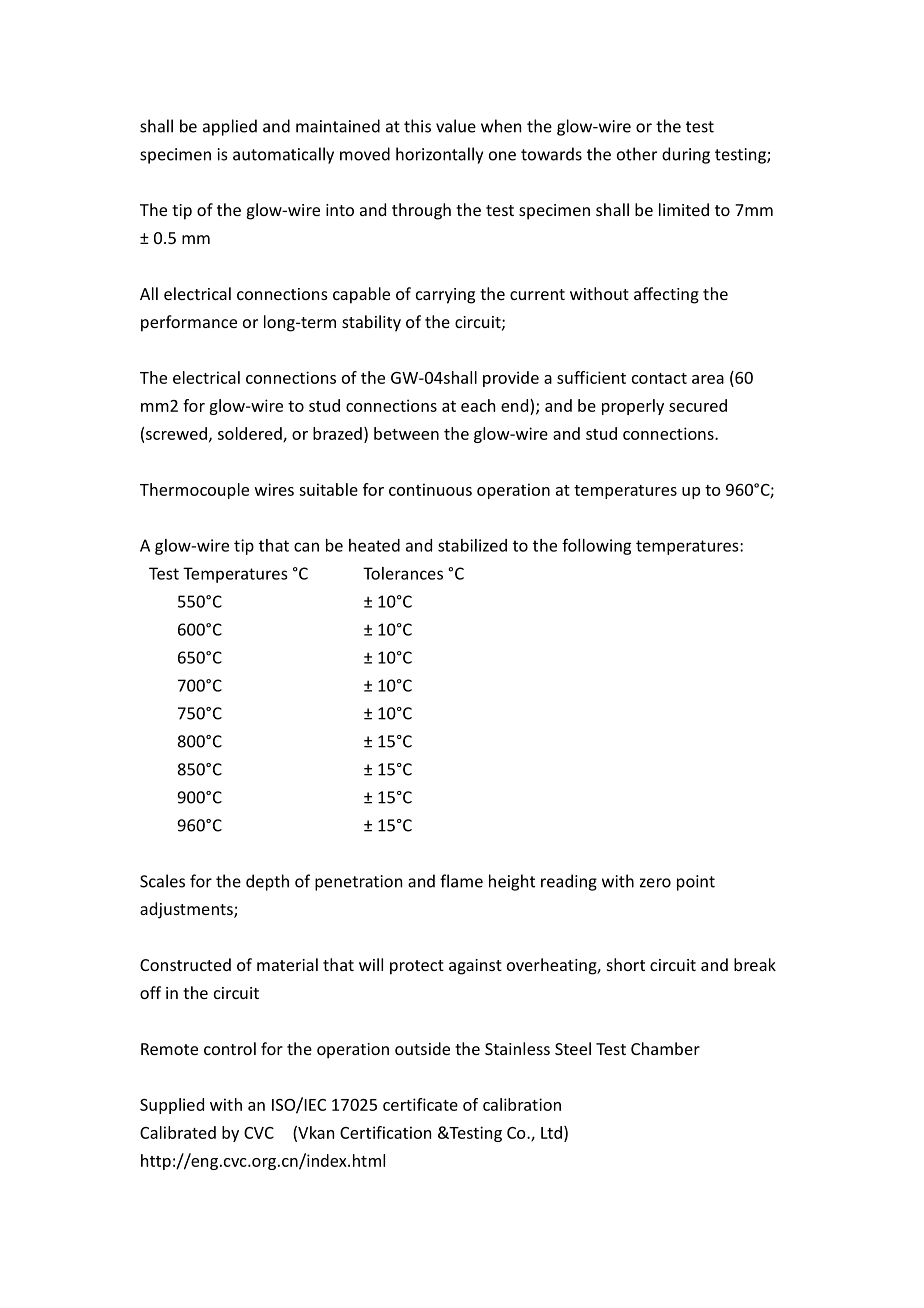 This screenshot has height=1308, width=924. What do you see at coordinates (665, 1048) in the screenshot?
I see `Chamber` at bounding box center [665, 1048].
